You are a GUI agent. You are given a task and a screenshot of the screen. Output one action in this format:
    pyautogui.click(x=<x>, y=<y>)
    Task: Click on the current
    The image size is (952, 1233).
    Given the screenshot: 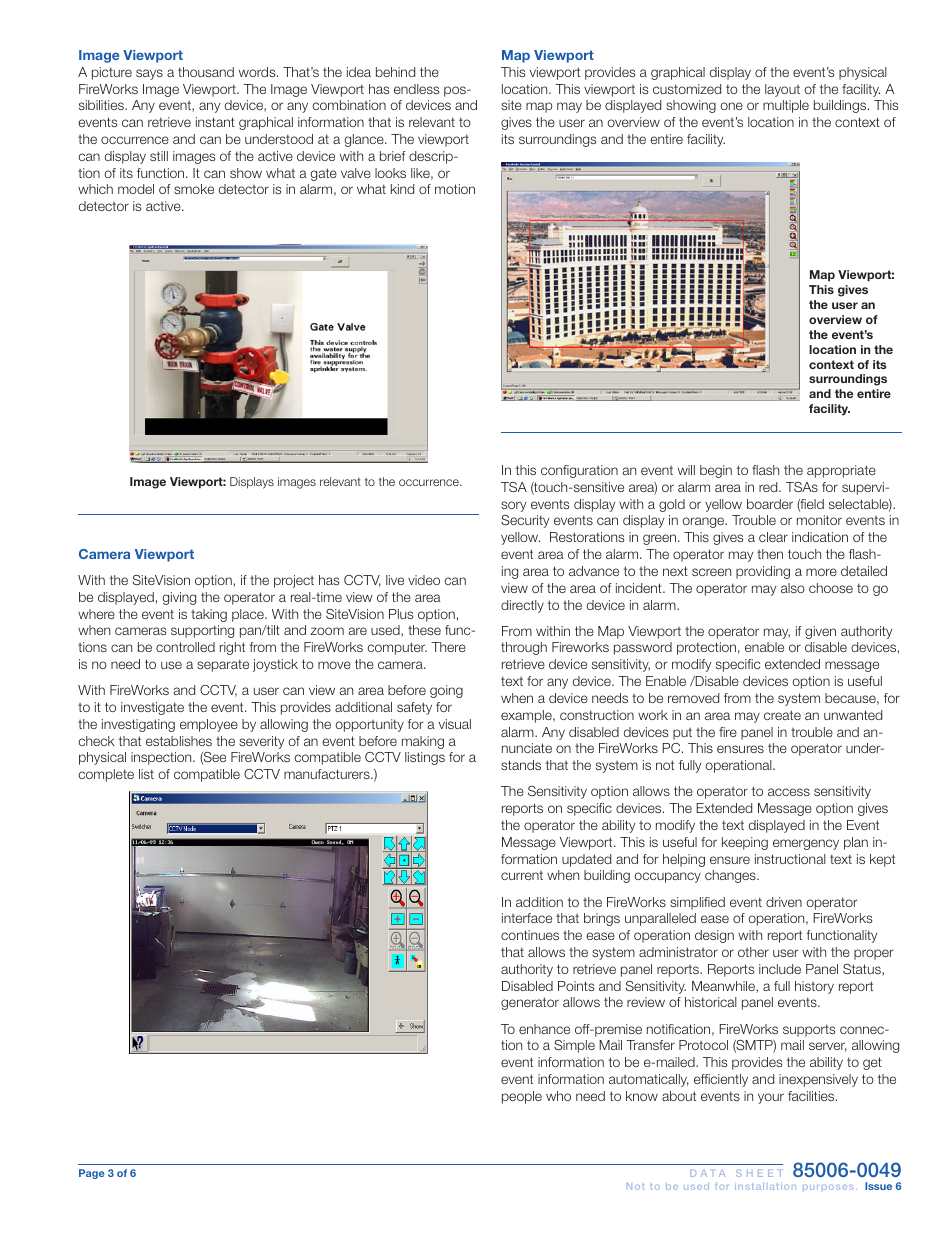 What is the action you would take?
    pyautogui.click(x=522, y=875)
